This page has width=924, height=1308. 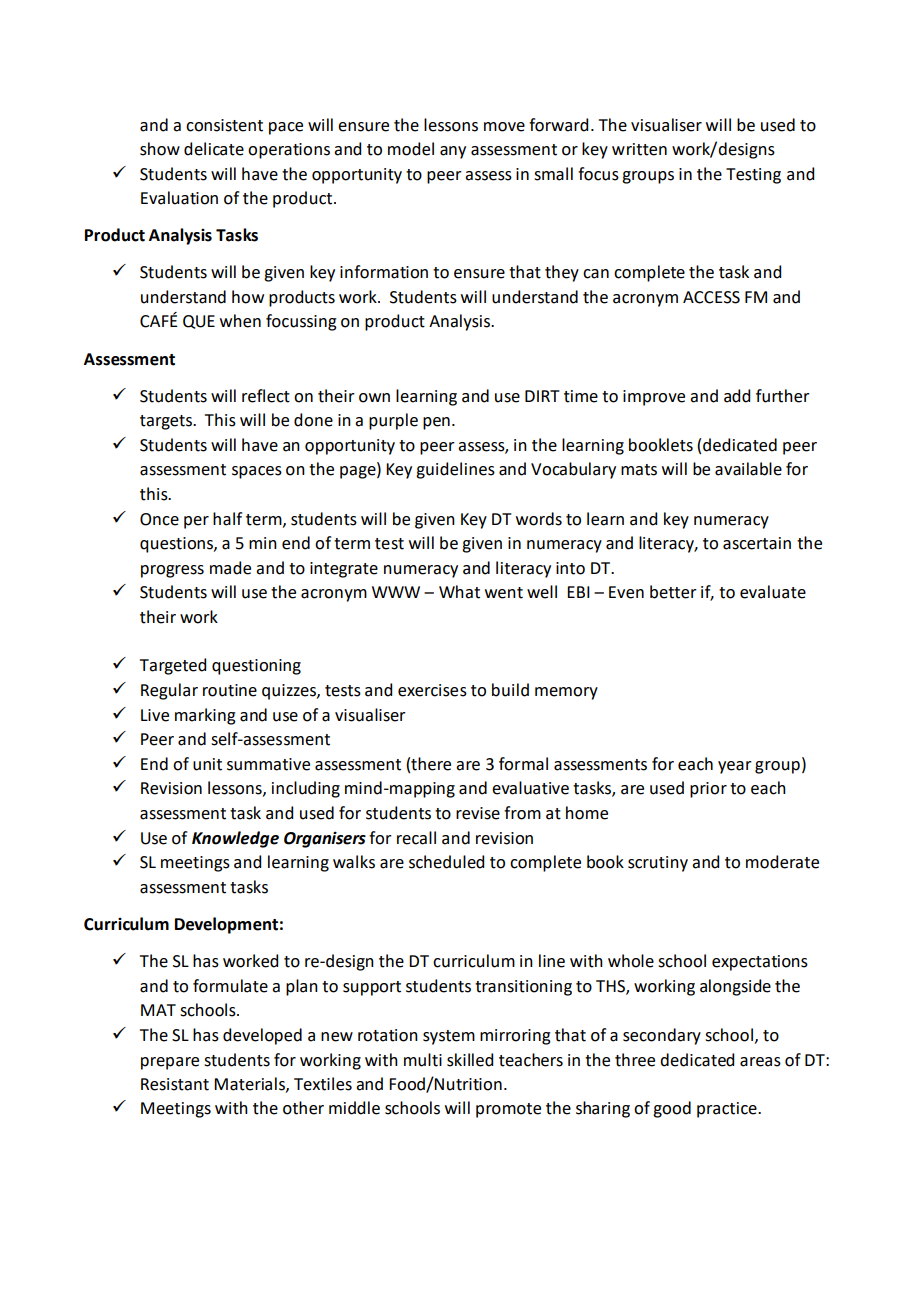 What do you see at coordinates (436, 423) in the page?
I see `pen` at bounding box center [436, 423].
